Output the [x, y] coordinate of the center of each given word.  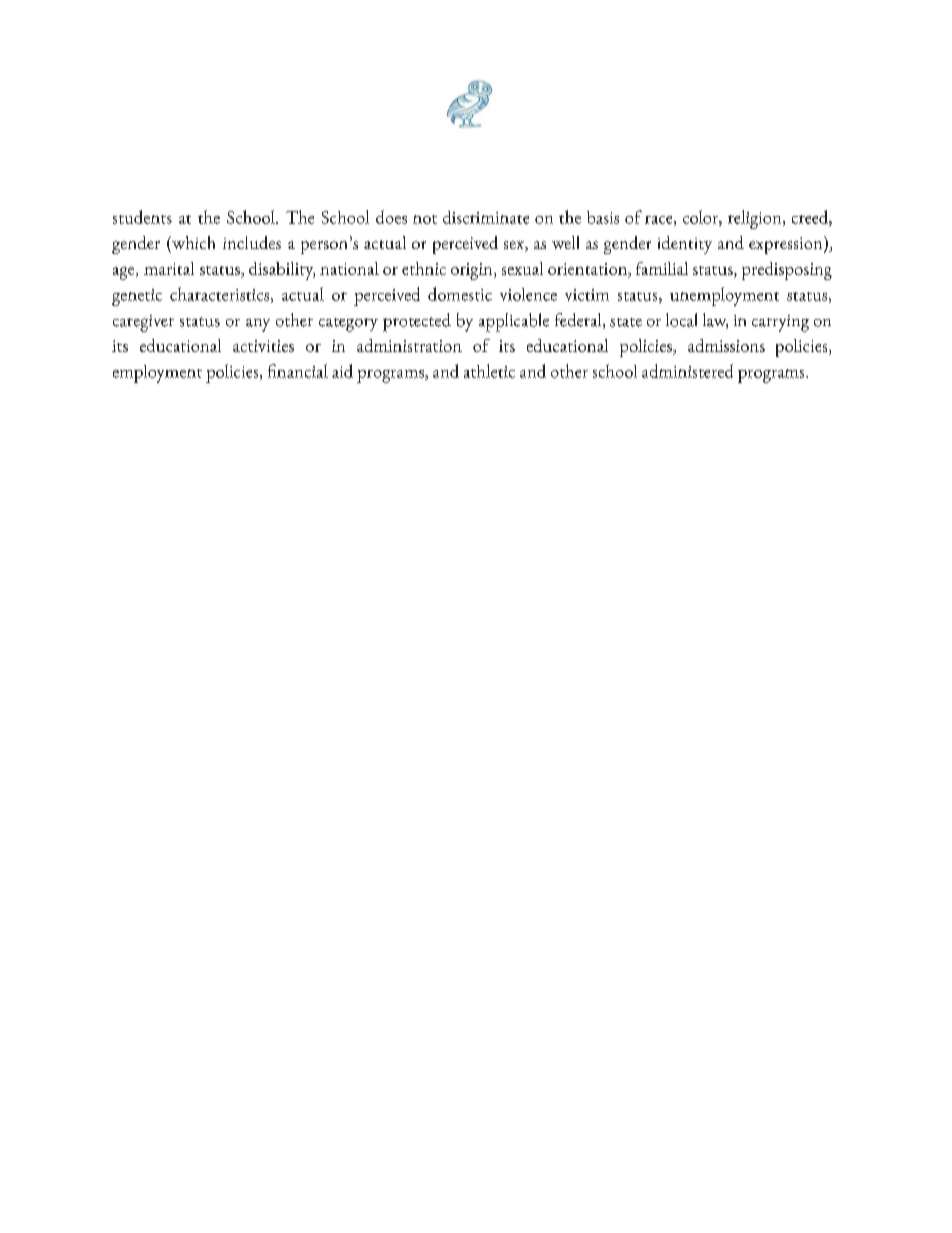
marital [169, 268]
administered [687, 371]
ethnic [424, 268]
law [715, 321]
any [258, 325]
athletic [489, 371]
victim [587, 295]
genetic [137, 297]
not [425, 219]
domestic [460, 294]
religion [756, 219]
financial [298, 371]
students [142, 217]
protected [417, 322]
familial [662, 268]
